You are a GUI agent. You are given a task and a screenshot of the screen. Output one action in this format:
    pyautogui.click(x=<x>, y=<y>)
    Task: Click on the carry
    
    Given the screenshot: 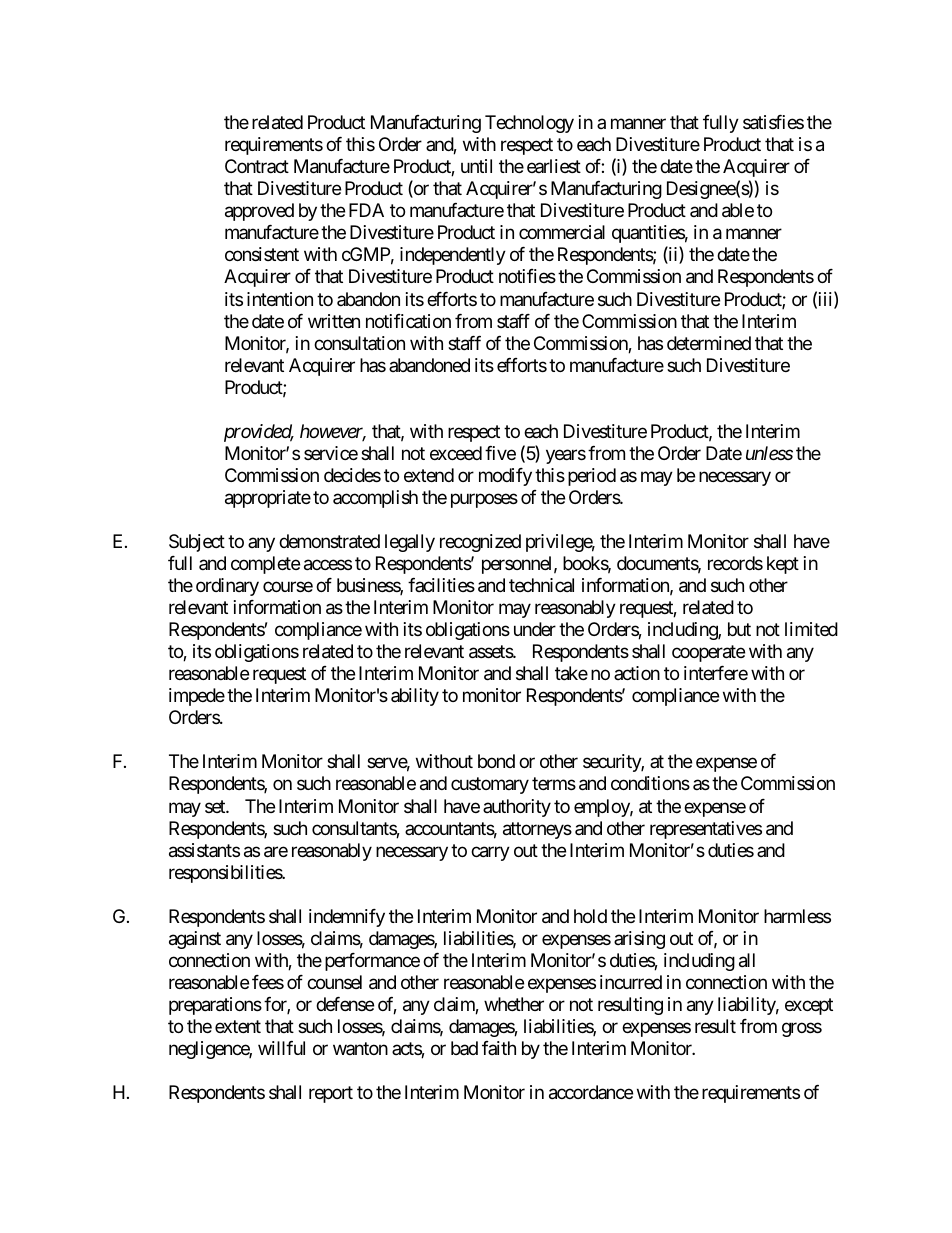 What is the action you would take?
    pyautogui.click(x=490, y=853)
